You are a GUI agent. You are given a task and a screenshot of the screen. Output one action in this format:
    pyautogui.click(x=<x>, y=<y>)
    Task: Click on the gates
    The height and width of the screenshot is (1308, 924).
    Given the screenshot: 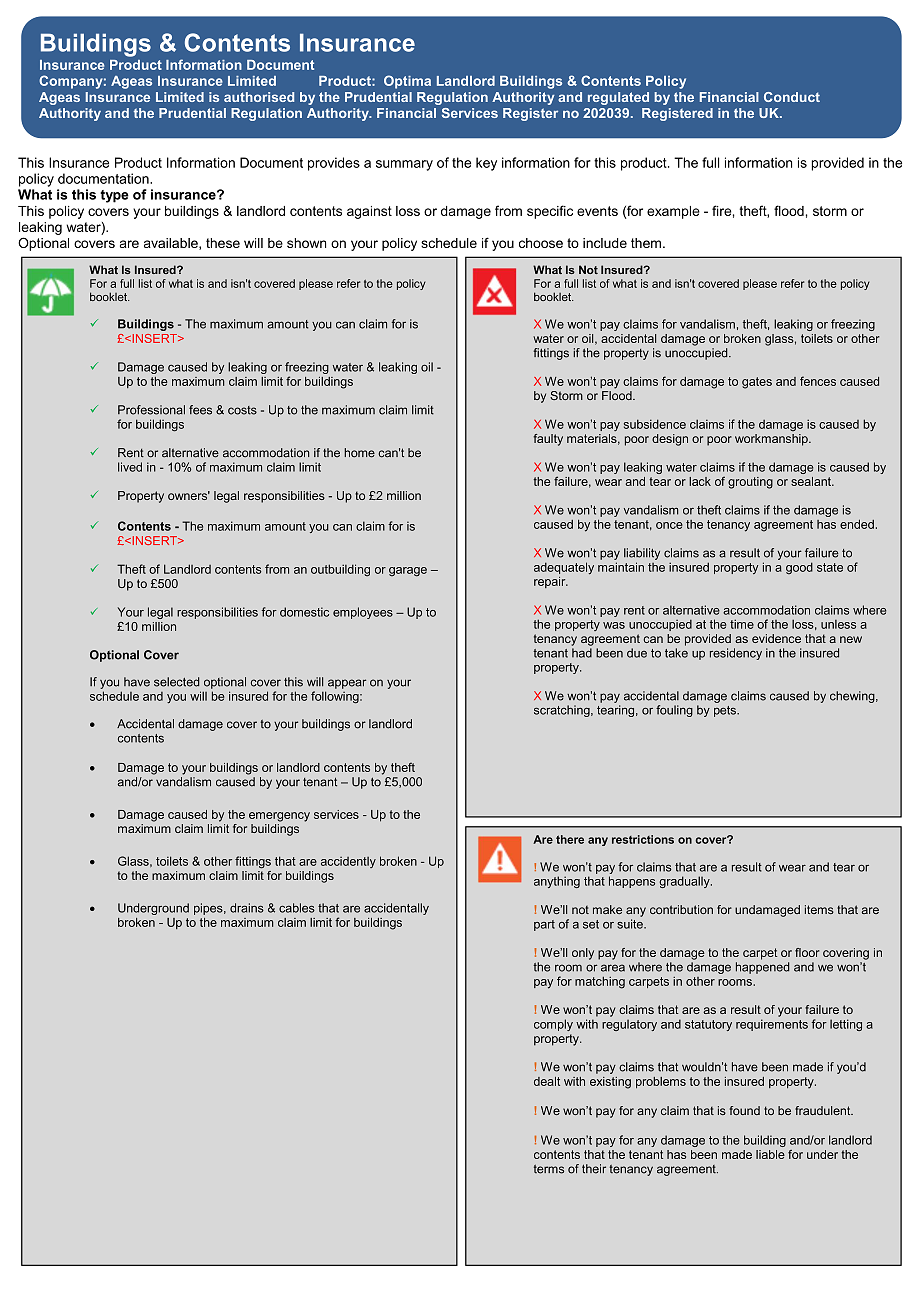 What is the action you would take?
    pyautogui.click(x=757, y=383)
